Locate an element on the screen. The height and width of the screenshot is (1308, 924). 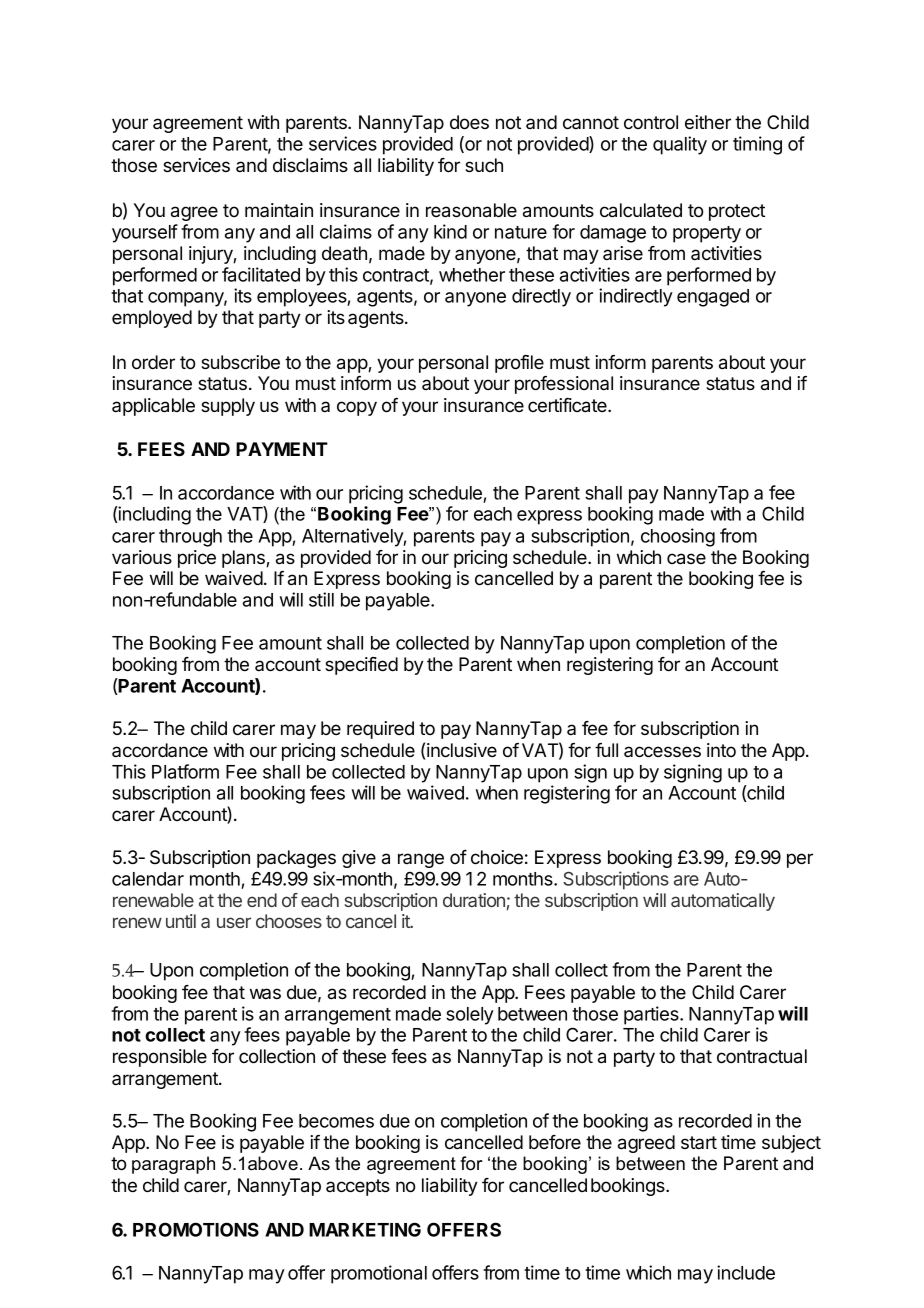
into is located at coordinates (721, 750).
